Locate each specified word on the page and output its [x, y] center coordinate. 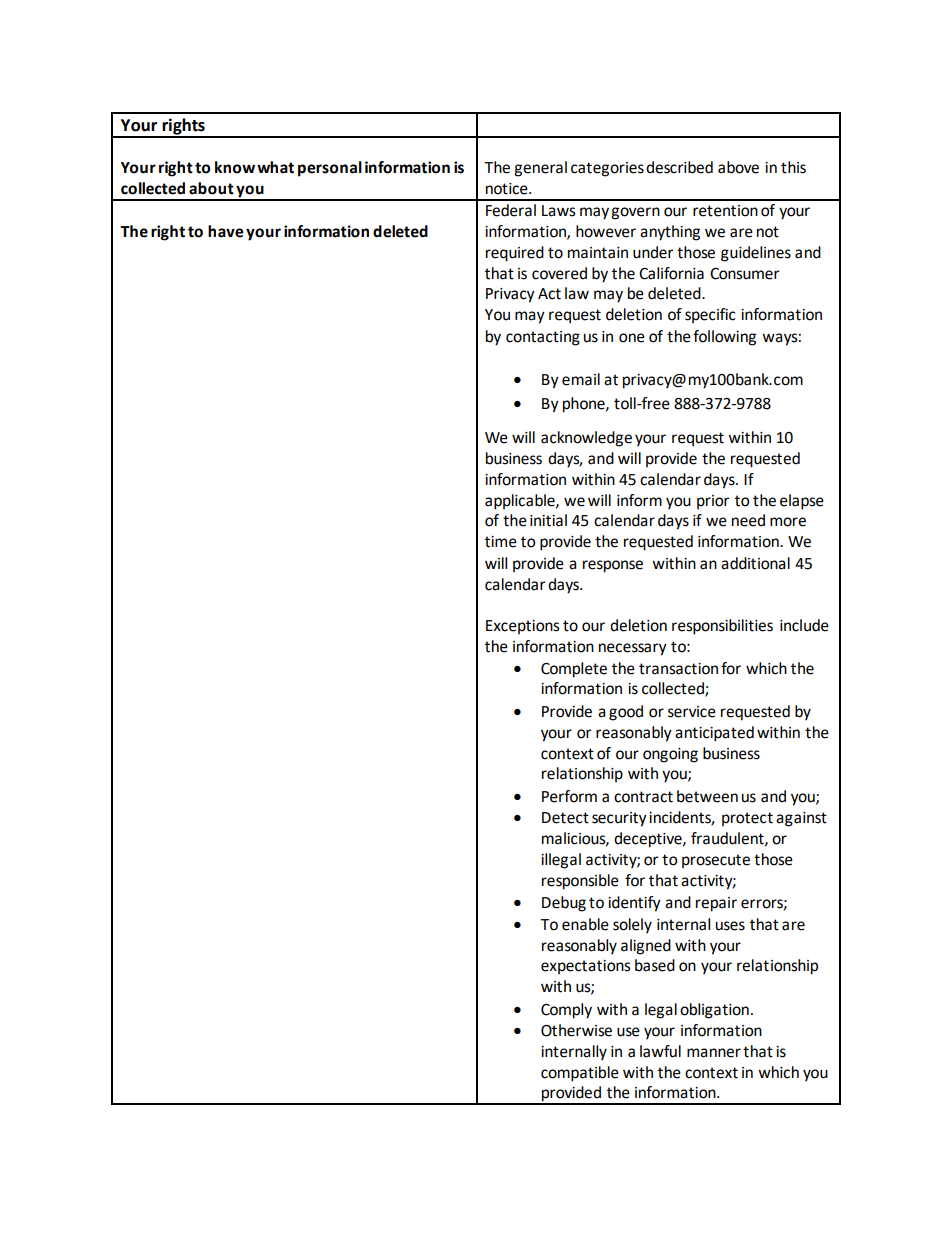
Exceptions [523, 627]
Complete [574, 670]
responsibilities [722, 627]
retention [725, 211]
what [275, 167]
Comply [566, 1011]
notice [508, 189]
